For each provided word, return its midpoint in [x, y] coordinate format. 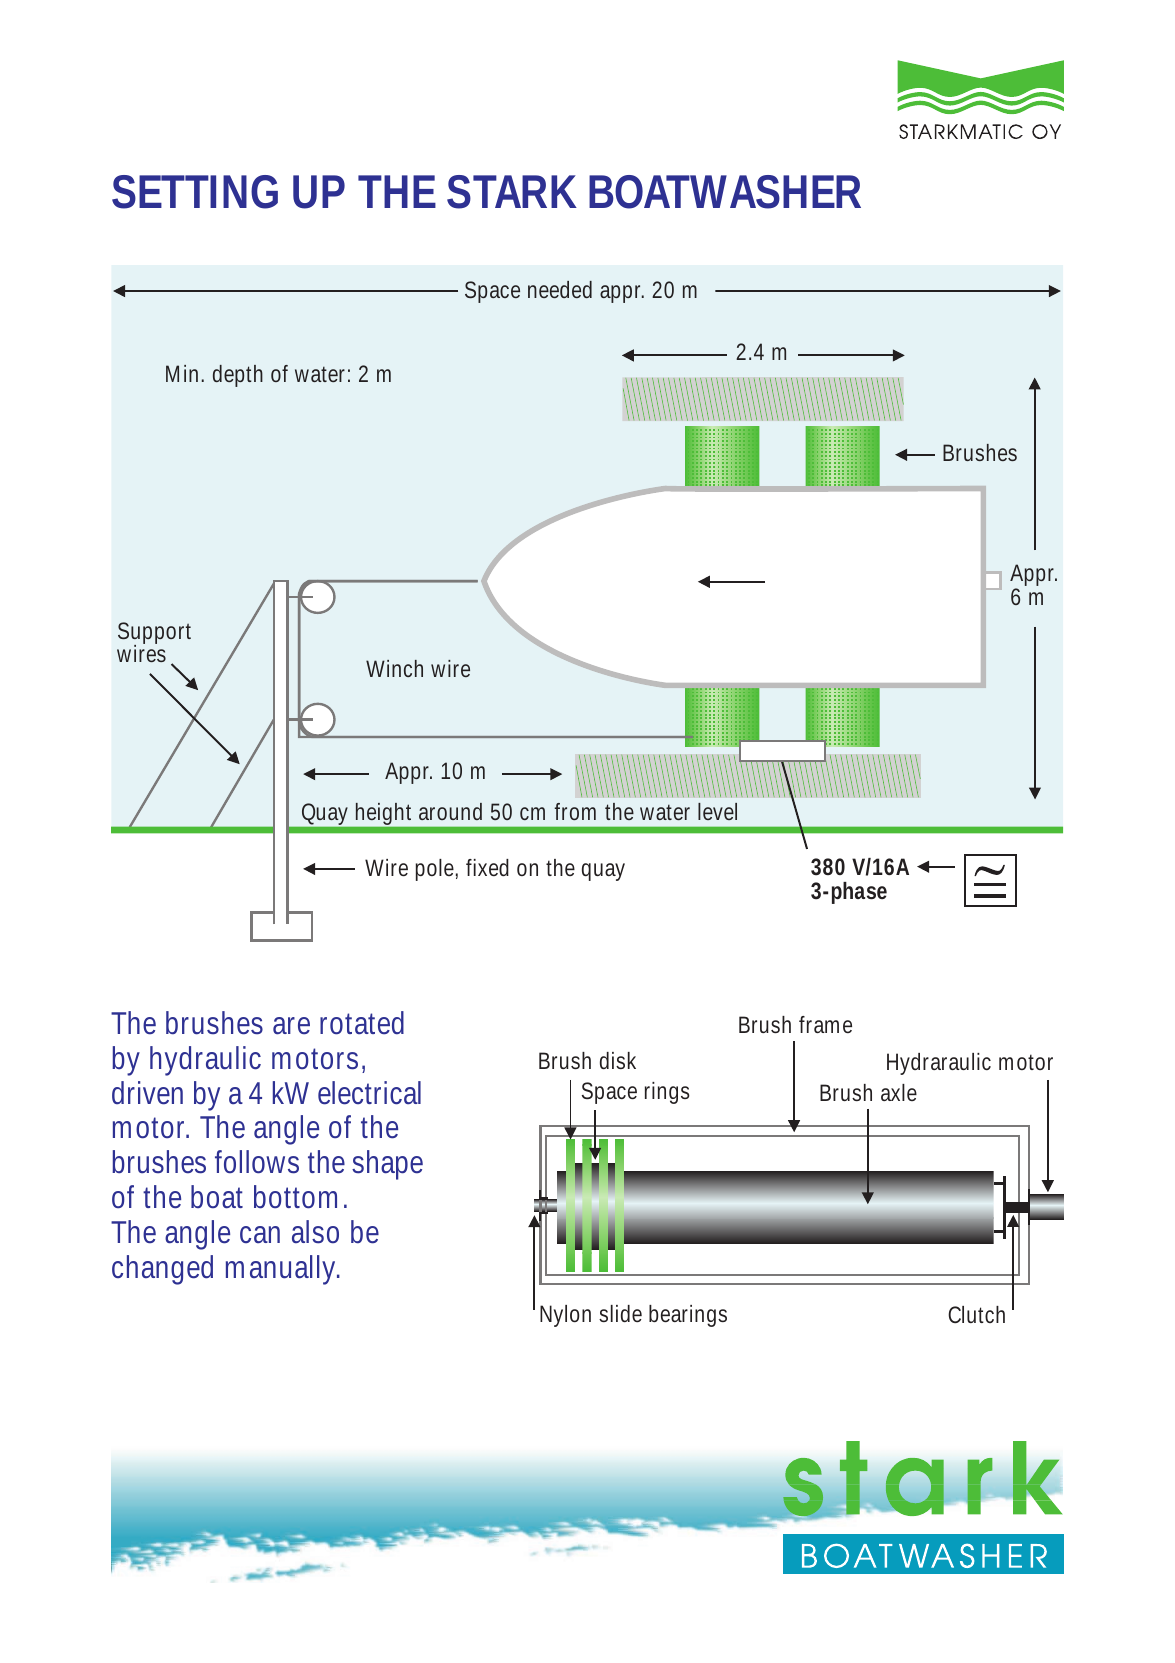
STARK [512, 192]
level [717, 811]
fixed [487, 867]
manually [283, 1270]
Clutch [976, 1314]
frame [825, 1024]
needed [560, 289]
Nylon [565, 1316]
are [291, 1026]
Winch [394, 668]
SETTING [195, 192]
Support [154, 634]
